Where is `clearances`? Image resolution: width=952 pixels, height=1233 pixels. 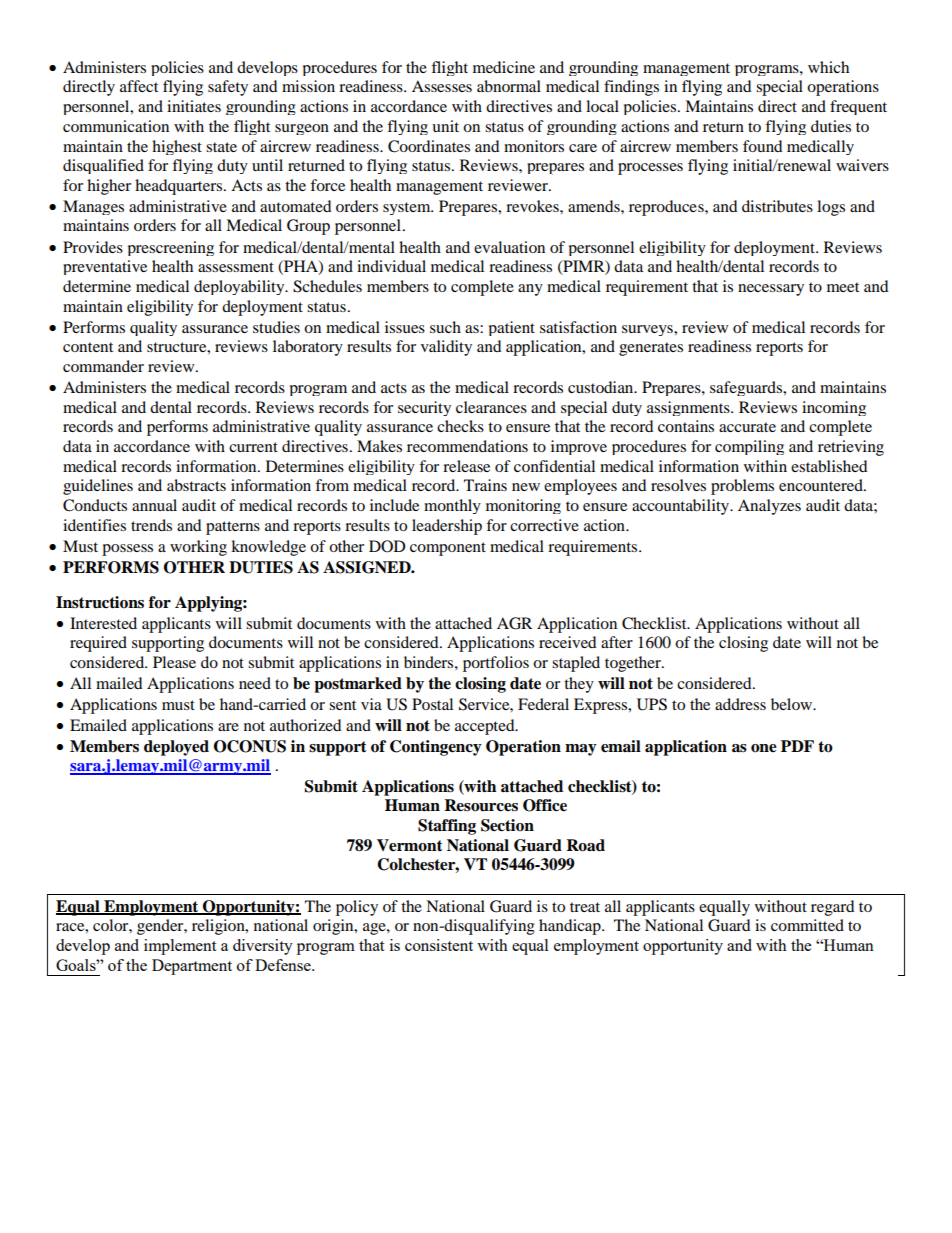 clearances is located at coordinates (491, 407).
